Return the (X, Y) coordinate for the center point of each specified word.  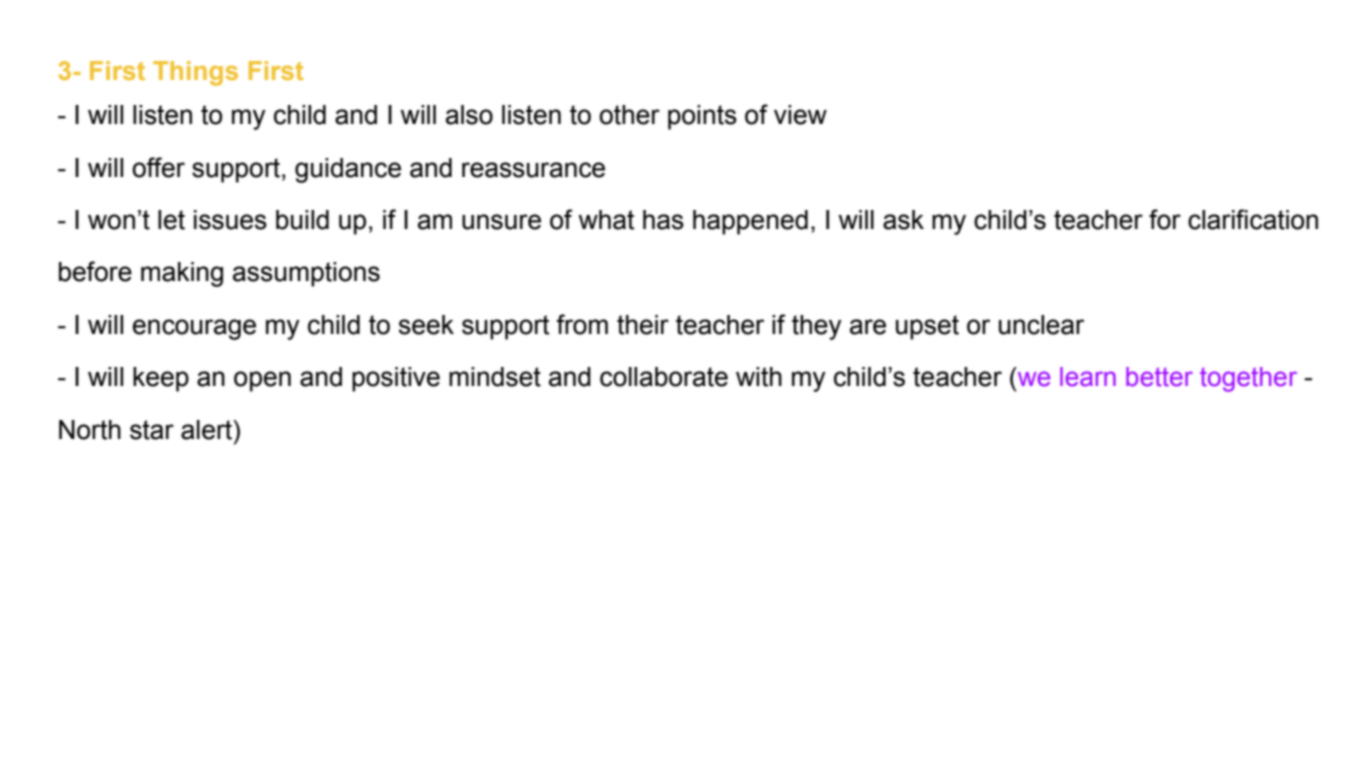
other (629, 115)
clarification (1253, 219)
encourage (194, 329)
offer (158, 167)
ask (903, 220)
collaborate (664, 377)
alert (208, 430)
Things (195, 73)
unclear (1041, 325)
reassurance (533, 170)
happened (750, 222)
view (800, 115)
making (182, 274)
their (643, 325)
